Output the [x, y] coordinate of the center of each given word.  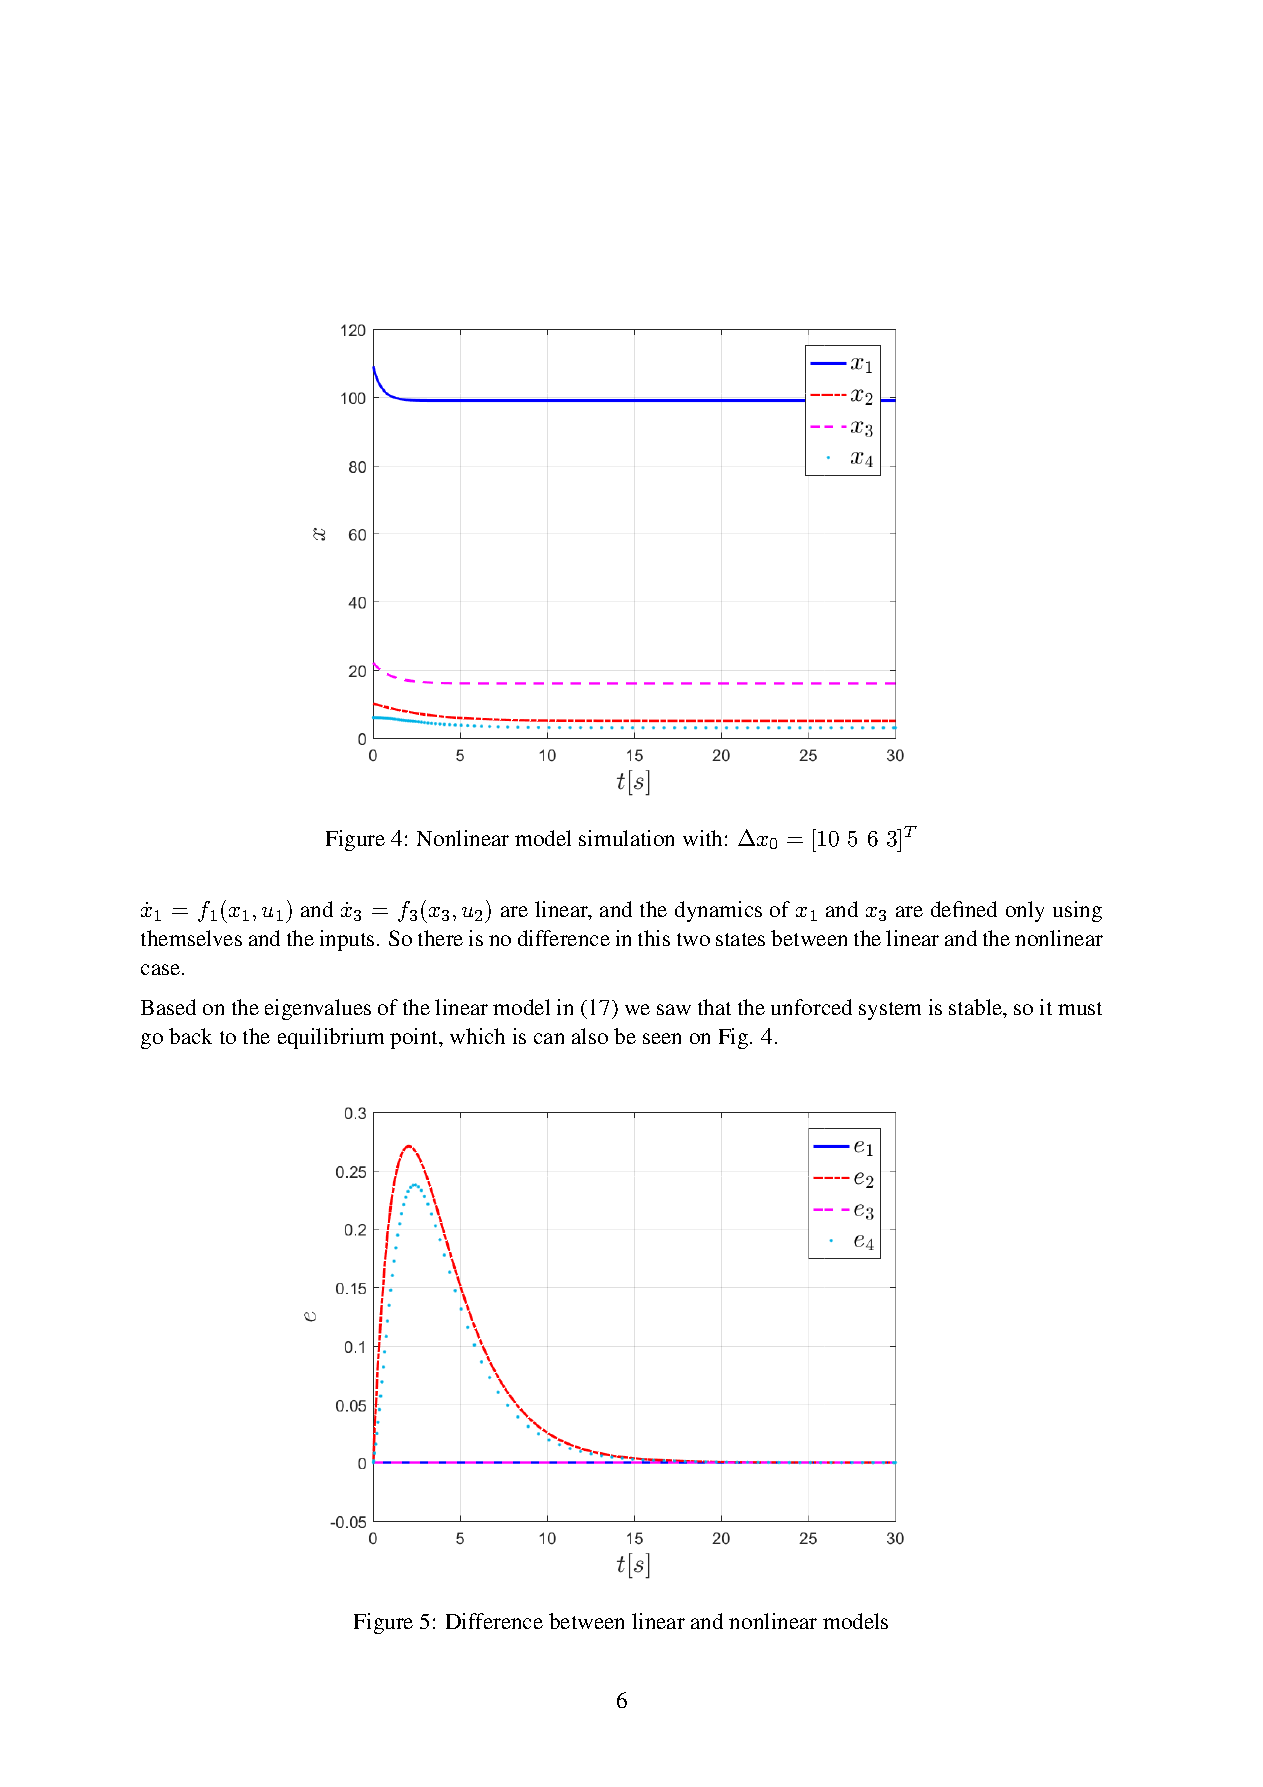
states [740, 939]
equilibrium [331, 1038]
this [654, 938]
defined [964, 909]
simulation [626, 838]
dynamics [718, 911]
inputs [347, 940]
